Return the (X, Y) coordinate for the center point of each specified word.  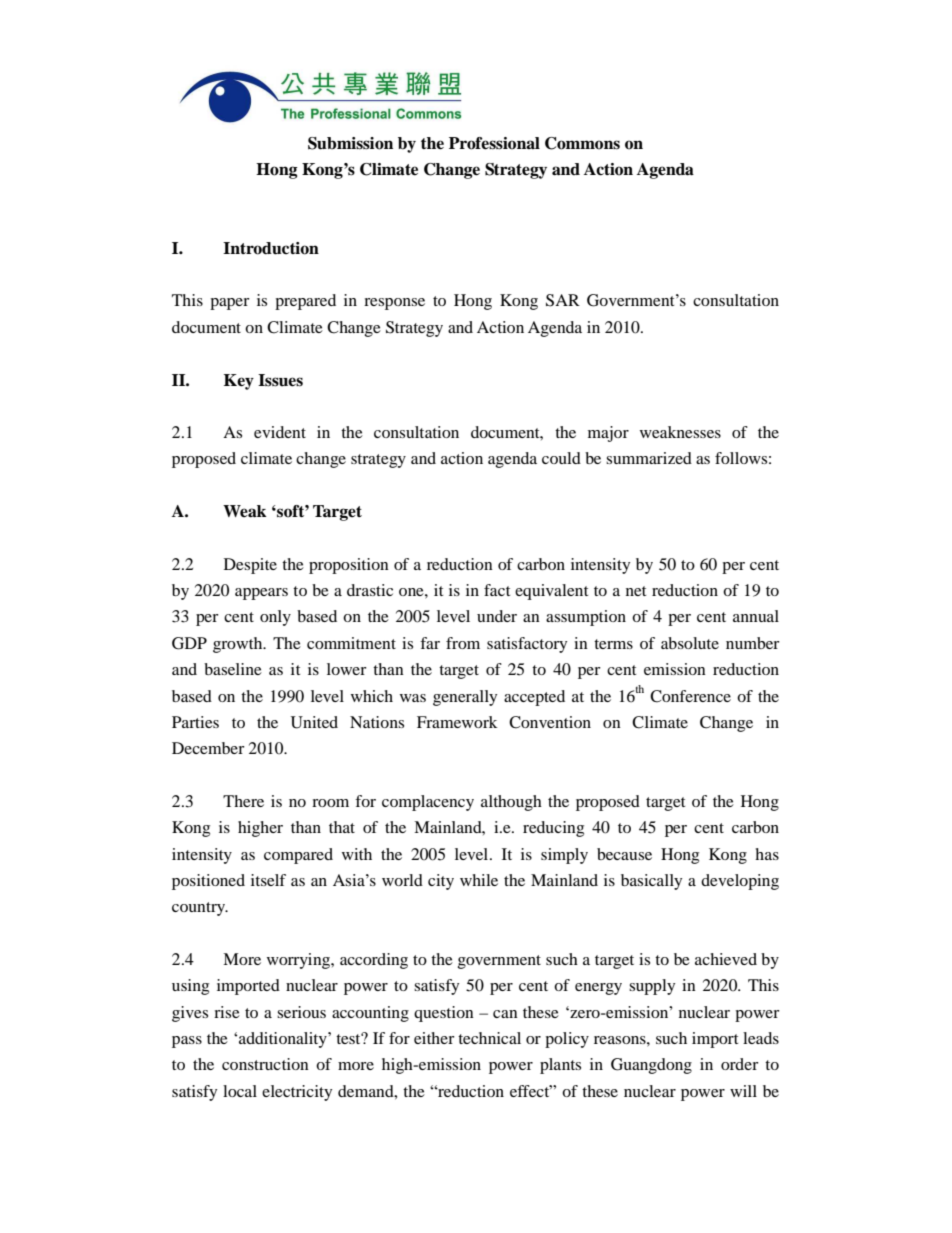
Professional (494, 143)
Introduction (271, 248)
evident (280, 432)
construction (265, 1064)
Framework (457, 722)
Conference (690, 696)
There (243, 801)
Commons (582, 143)
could (561, 458)
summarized (649, 458)
